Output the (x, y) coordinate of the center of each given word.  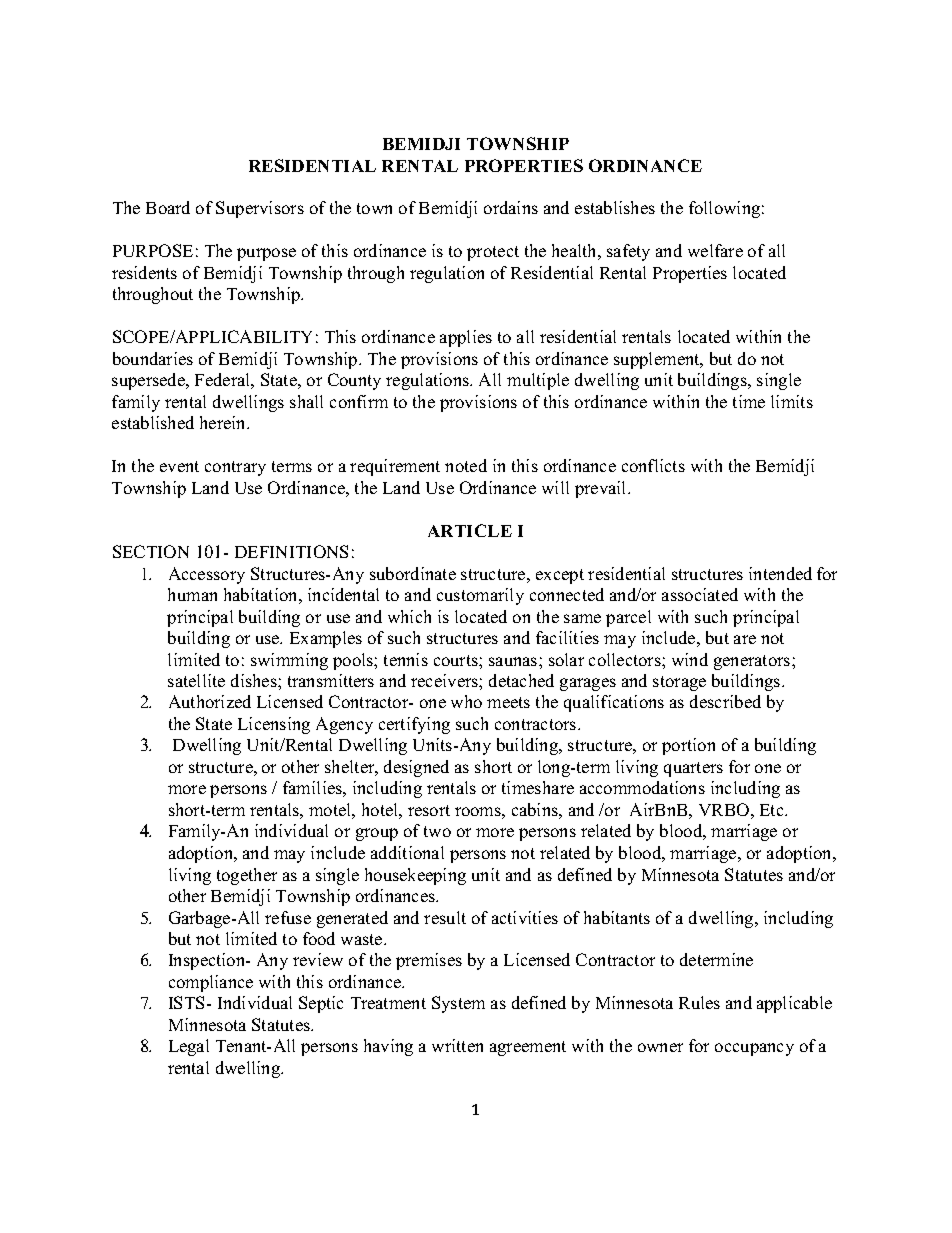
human (192, 594)
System (458, 1004)
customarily (480, 596)
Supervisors (260, 209)
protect (493, 253)
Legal (189, 1047)
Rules (699, 1002)
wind (690, 659)
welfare (715, 250)
